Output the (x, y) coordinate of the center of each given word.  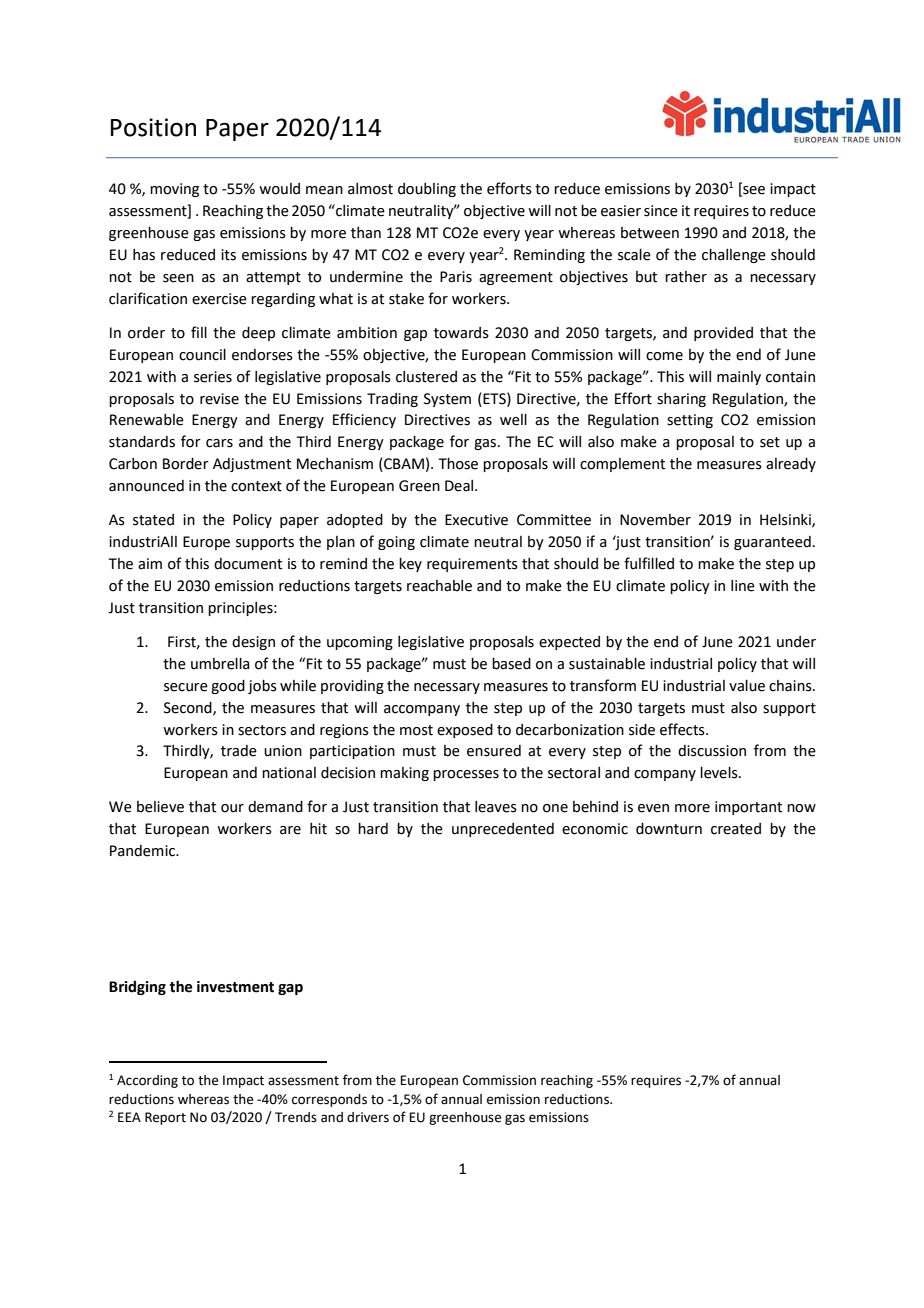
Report (165, 1118)
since (661, 211)
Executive (476, 520)
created (736, 829)
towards (461, 333)
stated (153, 520)
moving (174, 190)
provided (723, 334)
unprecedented (503, 830)
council (202, 355)
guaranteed (772, 543)
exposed (465, 731)
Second (189, 708)
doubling (427, 190)
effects (683, 729)
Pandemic (143, 851)
